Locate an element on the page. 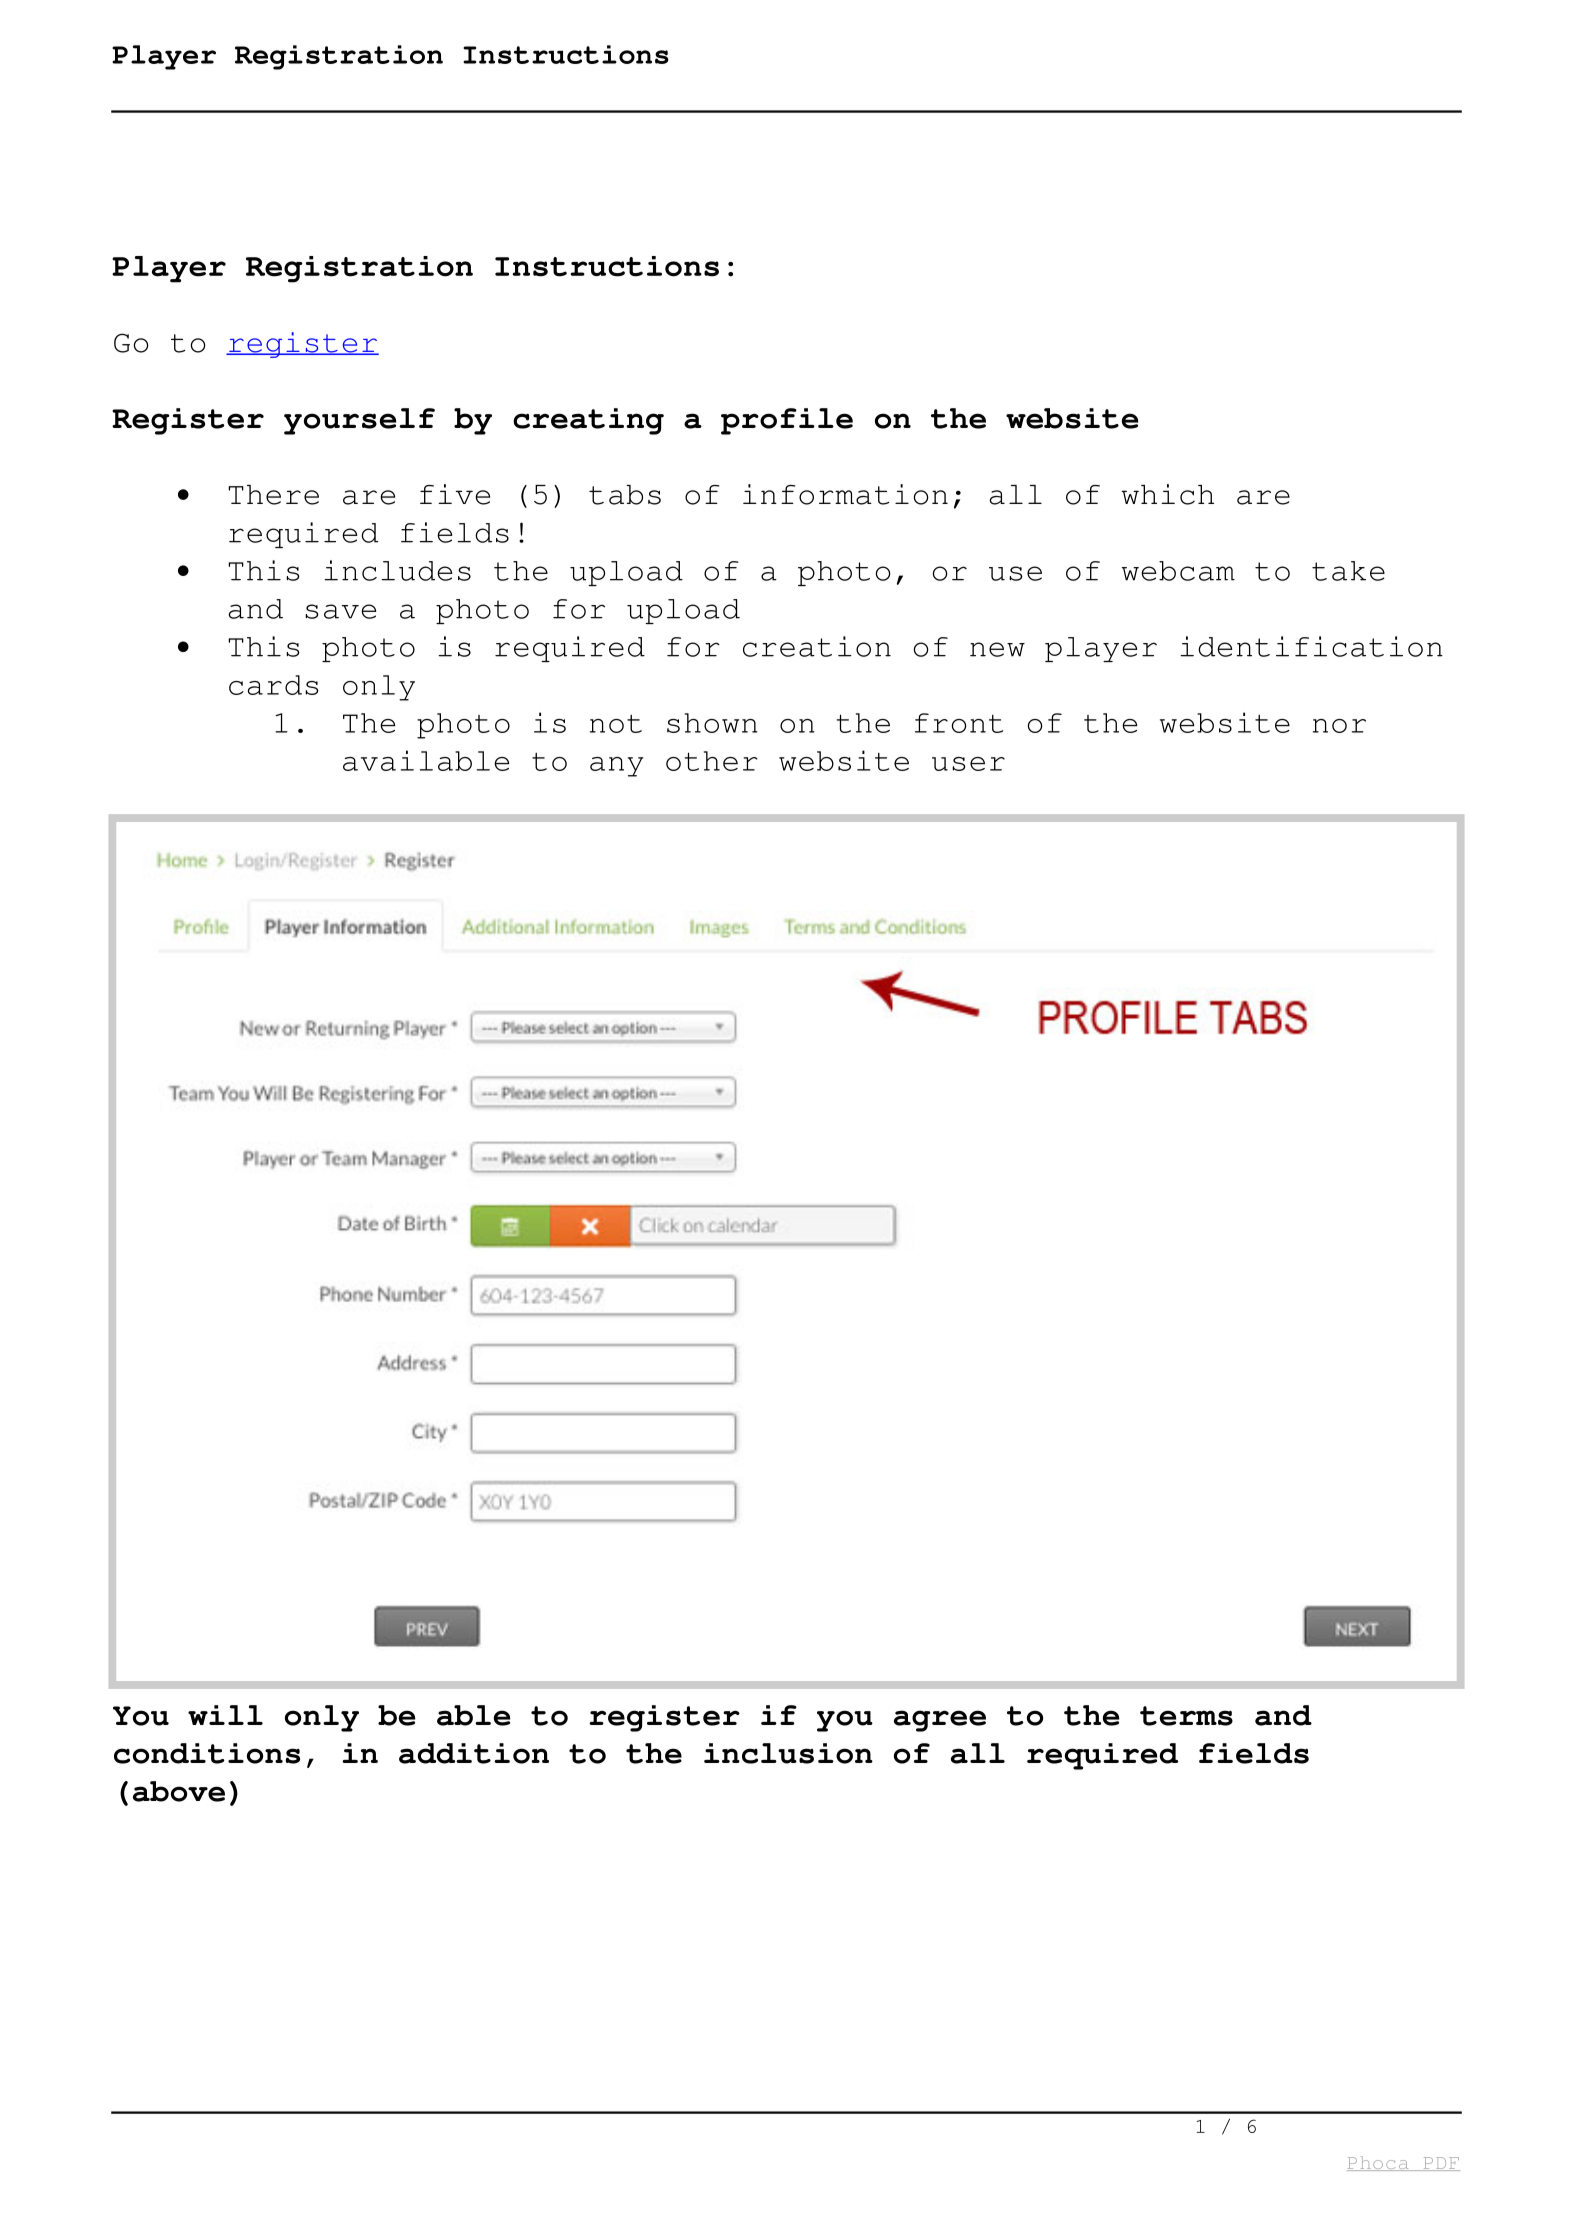 The width and height of the page is (1573, 2225). terms is located at coordinates (1186, 1716).
